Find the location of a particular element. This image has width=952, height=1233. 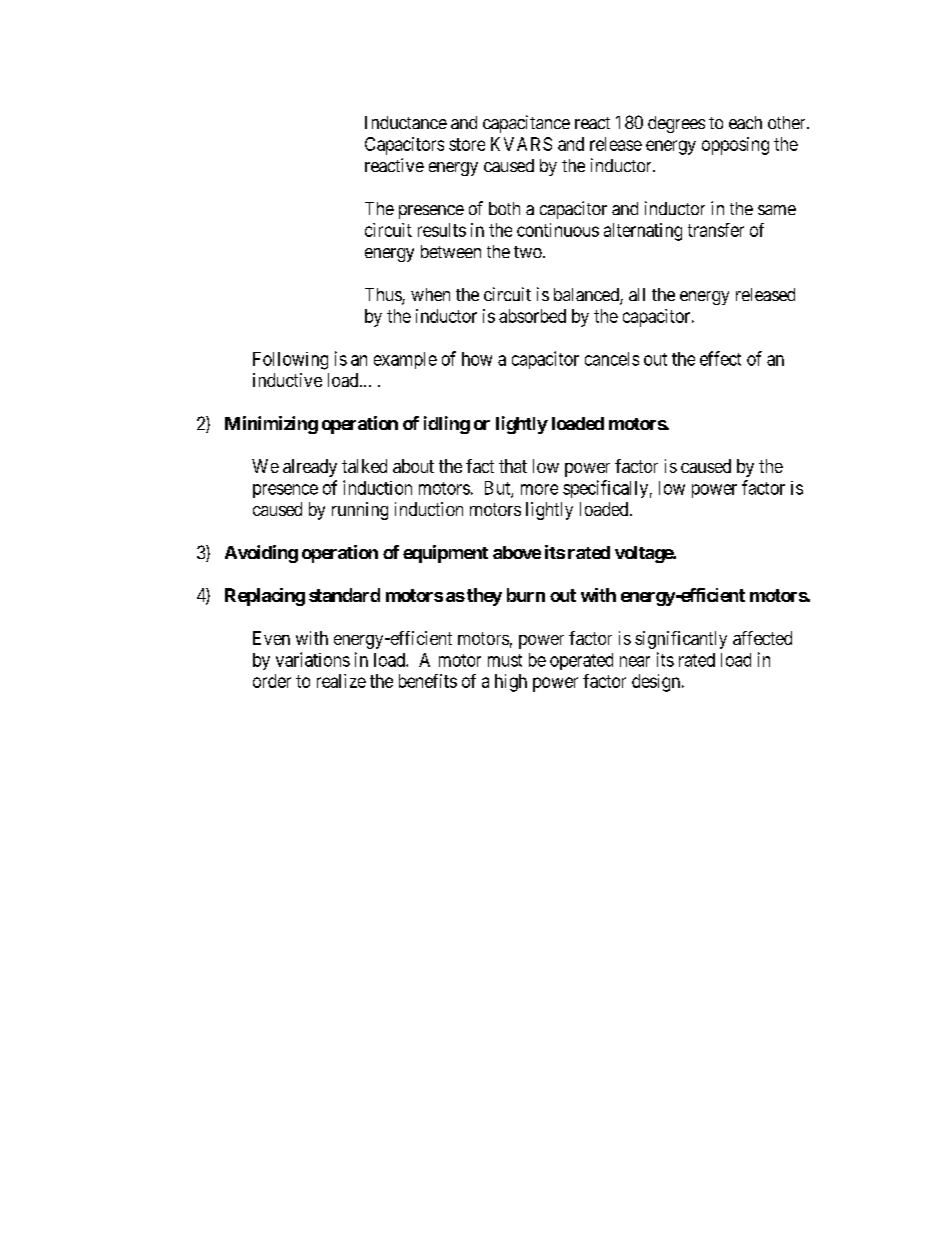

effect is located at coordinates (720, 358).
